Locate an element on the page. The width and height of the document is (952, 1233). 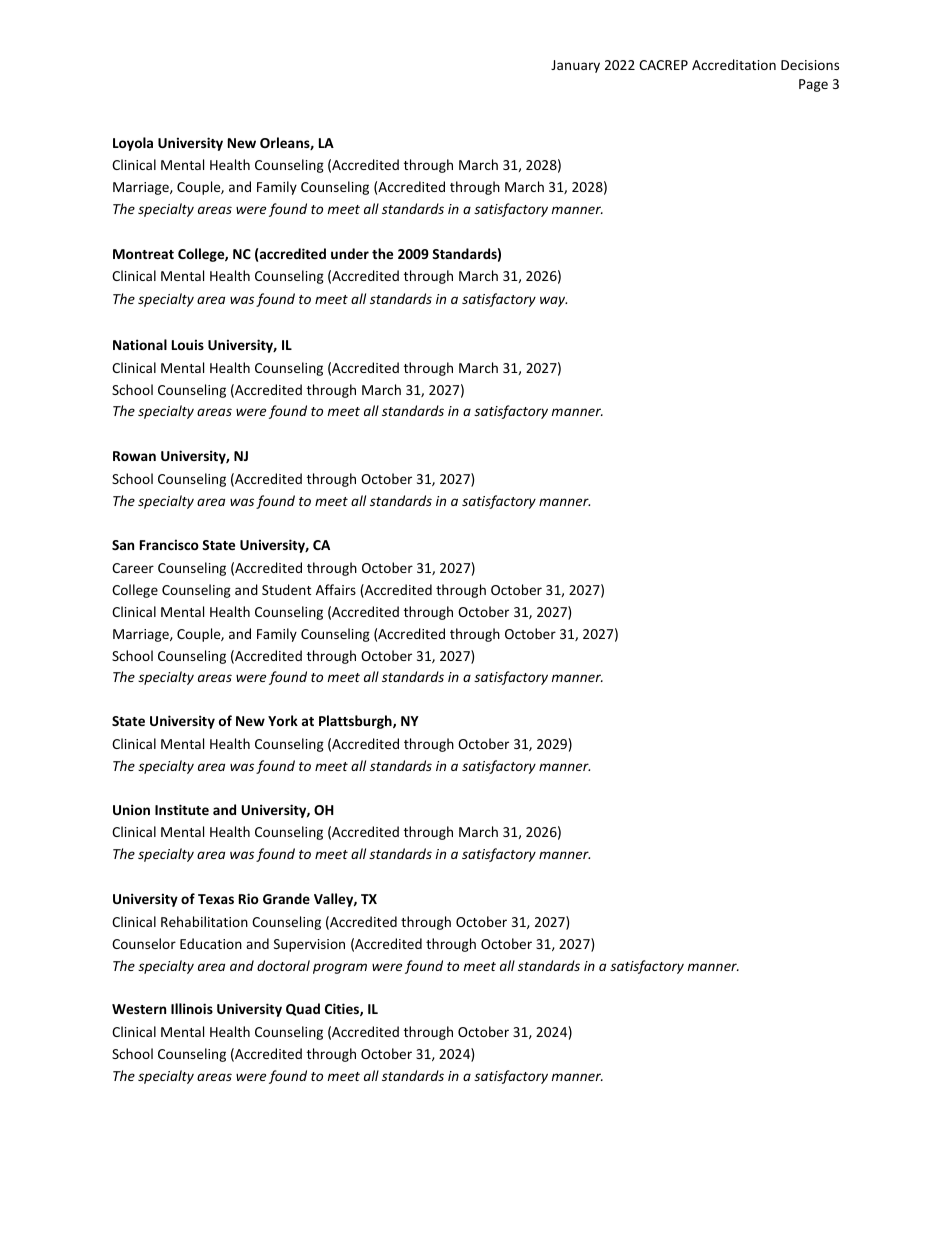
Illinois is located at coordinates (192, 1008).
